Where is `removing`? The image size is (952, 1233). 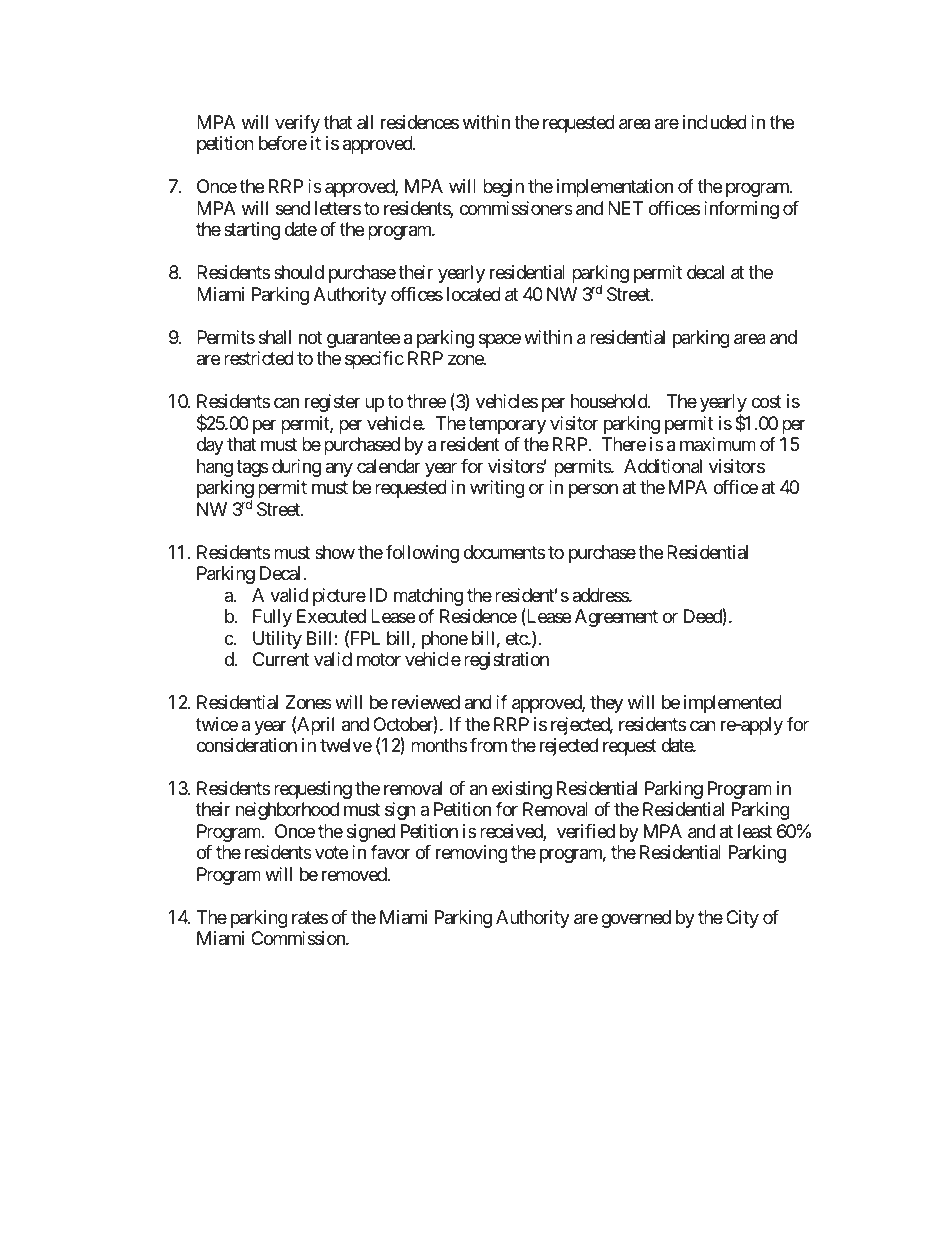 removing is located at coordinates (472, 854).
